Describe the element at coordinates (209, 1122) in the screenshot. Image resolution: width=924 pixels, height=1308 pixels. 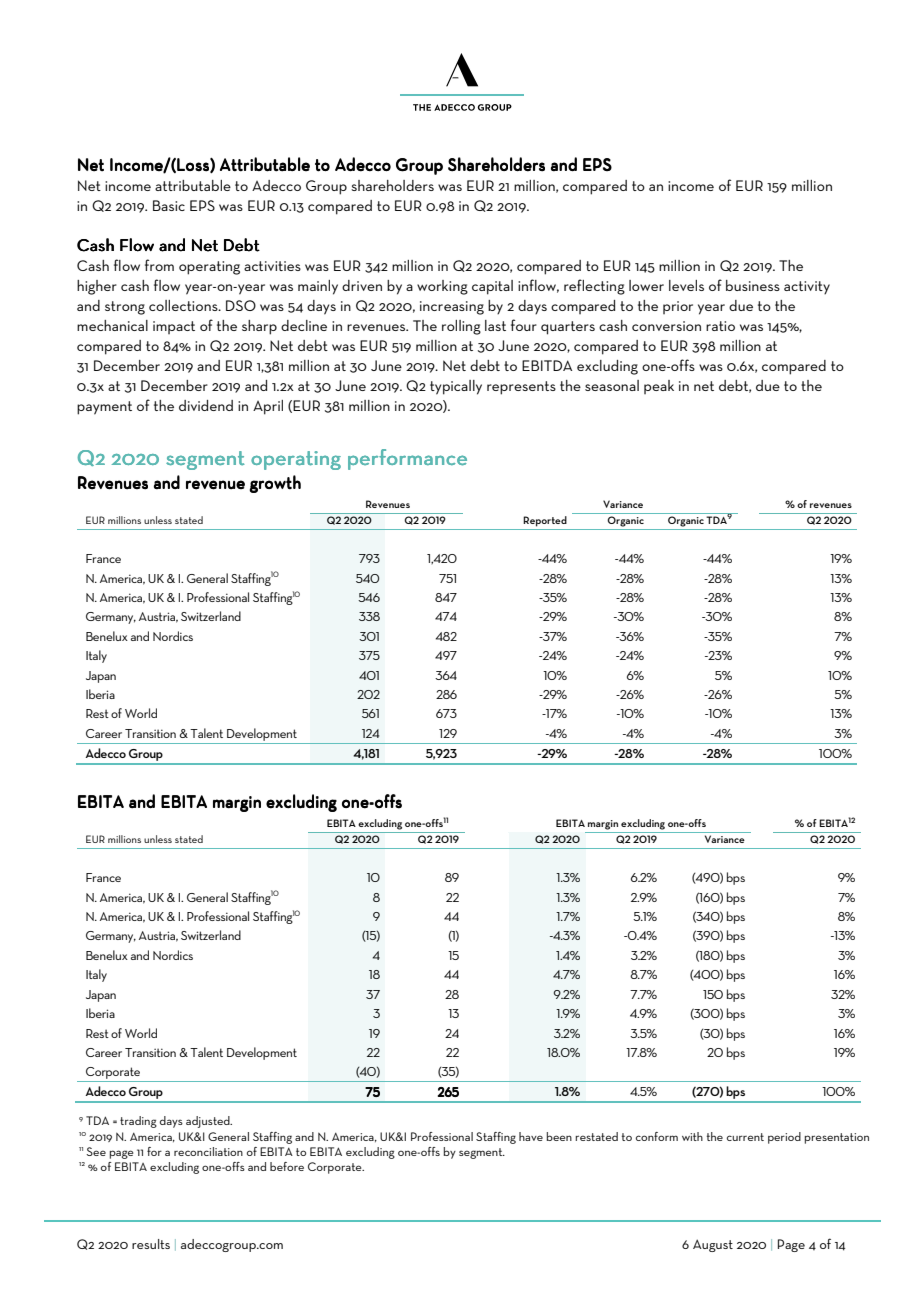
I see `adjusted` at that location.
